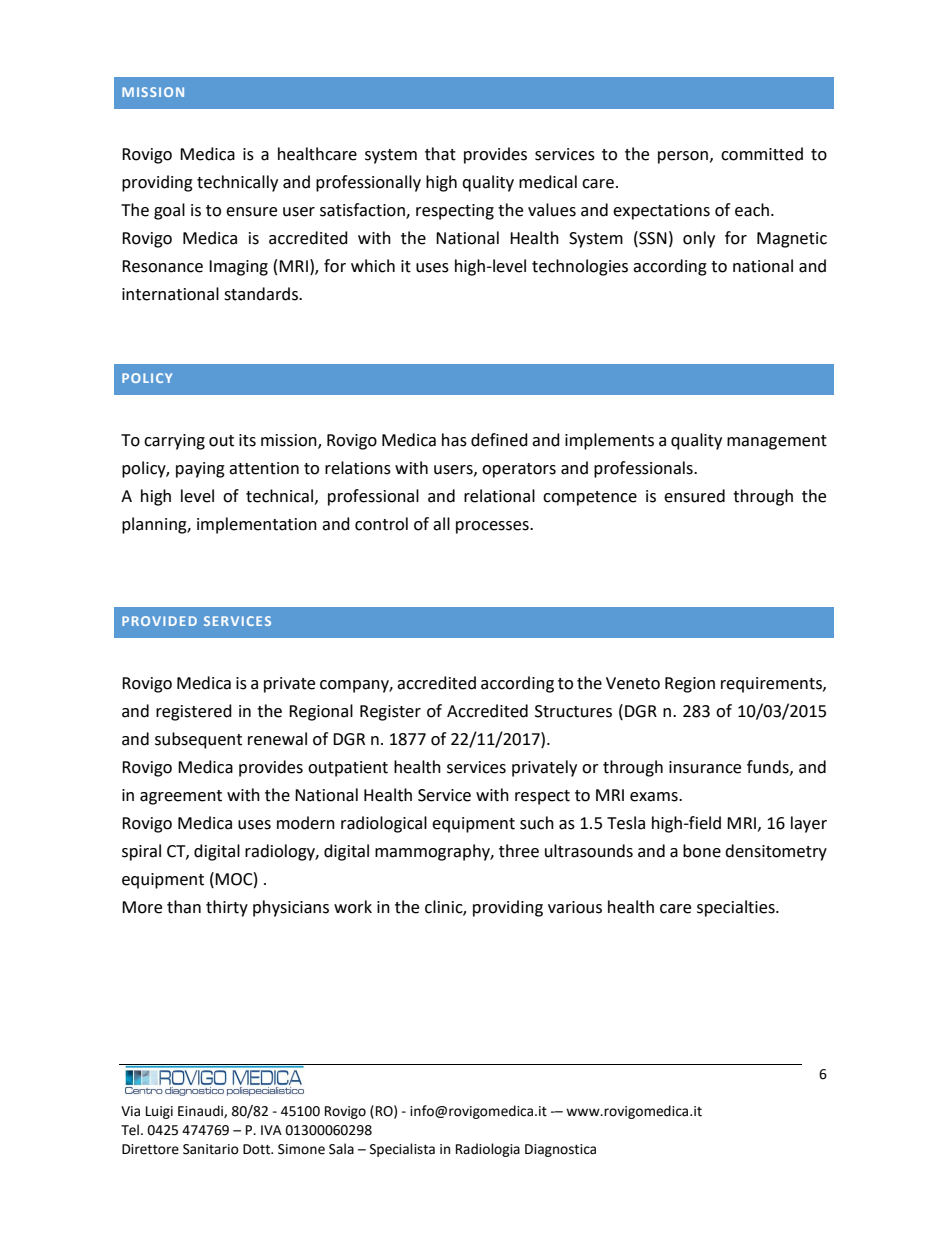 The height and width of the page is (1233, 952). I want to click on each, so click(752, 210).
